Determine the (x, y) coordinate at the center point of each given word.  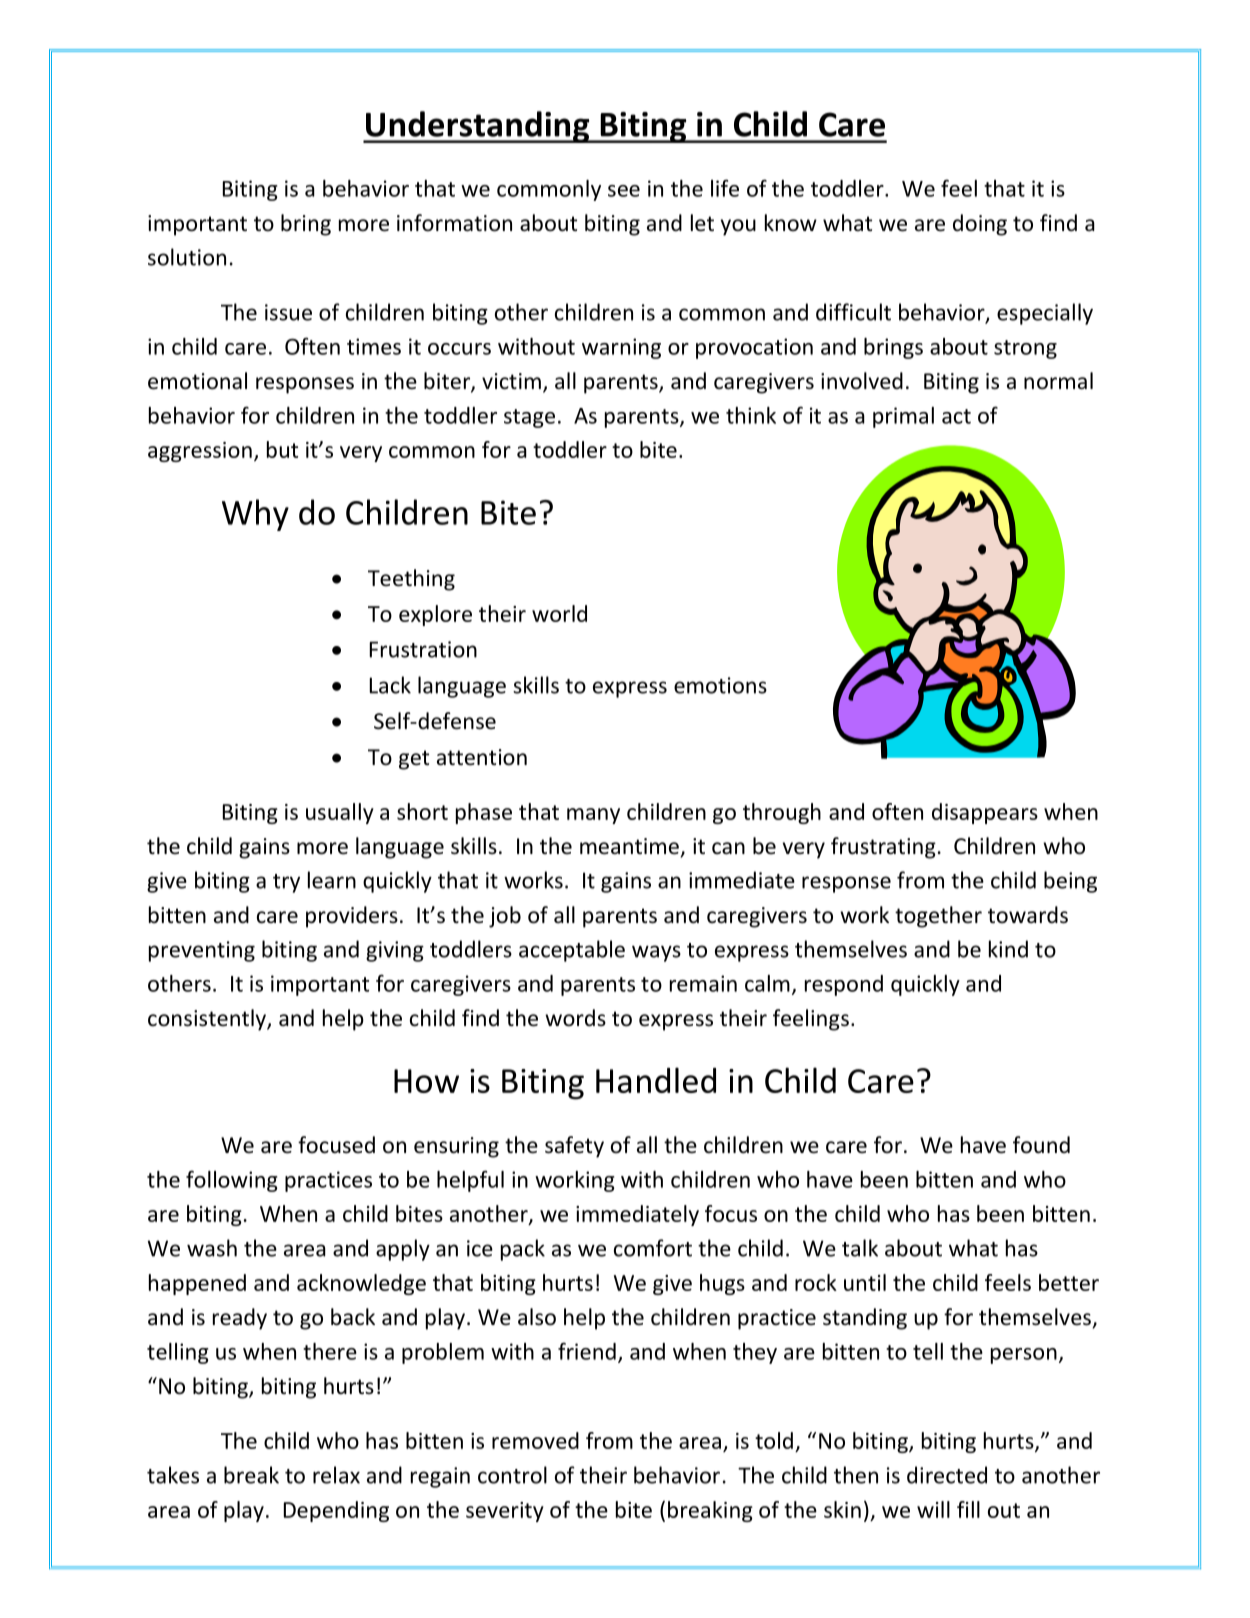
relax (336, 1475)
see (624, 191)
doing (980, 225)
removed (535, 1440)
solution (187, 257)
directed (947, 1475)
